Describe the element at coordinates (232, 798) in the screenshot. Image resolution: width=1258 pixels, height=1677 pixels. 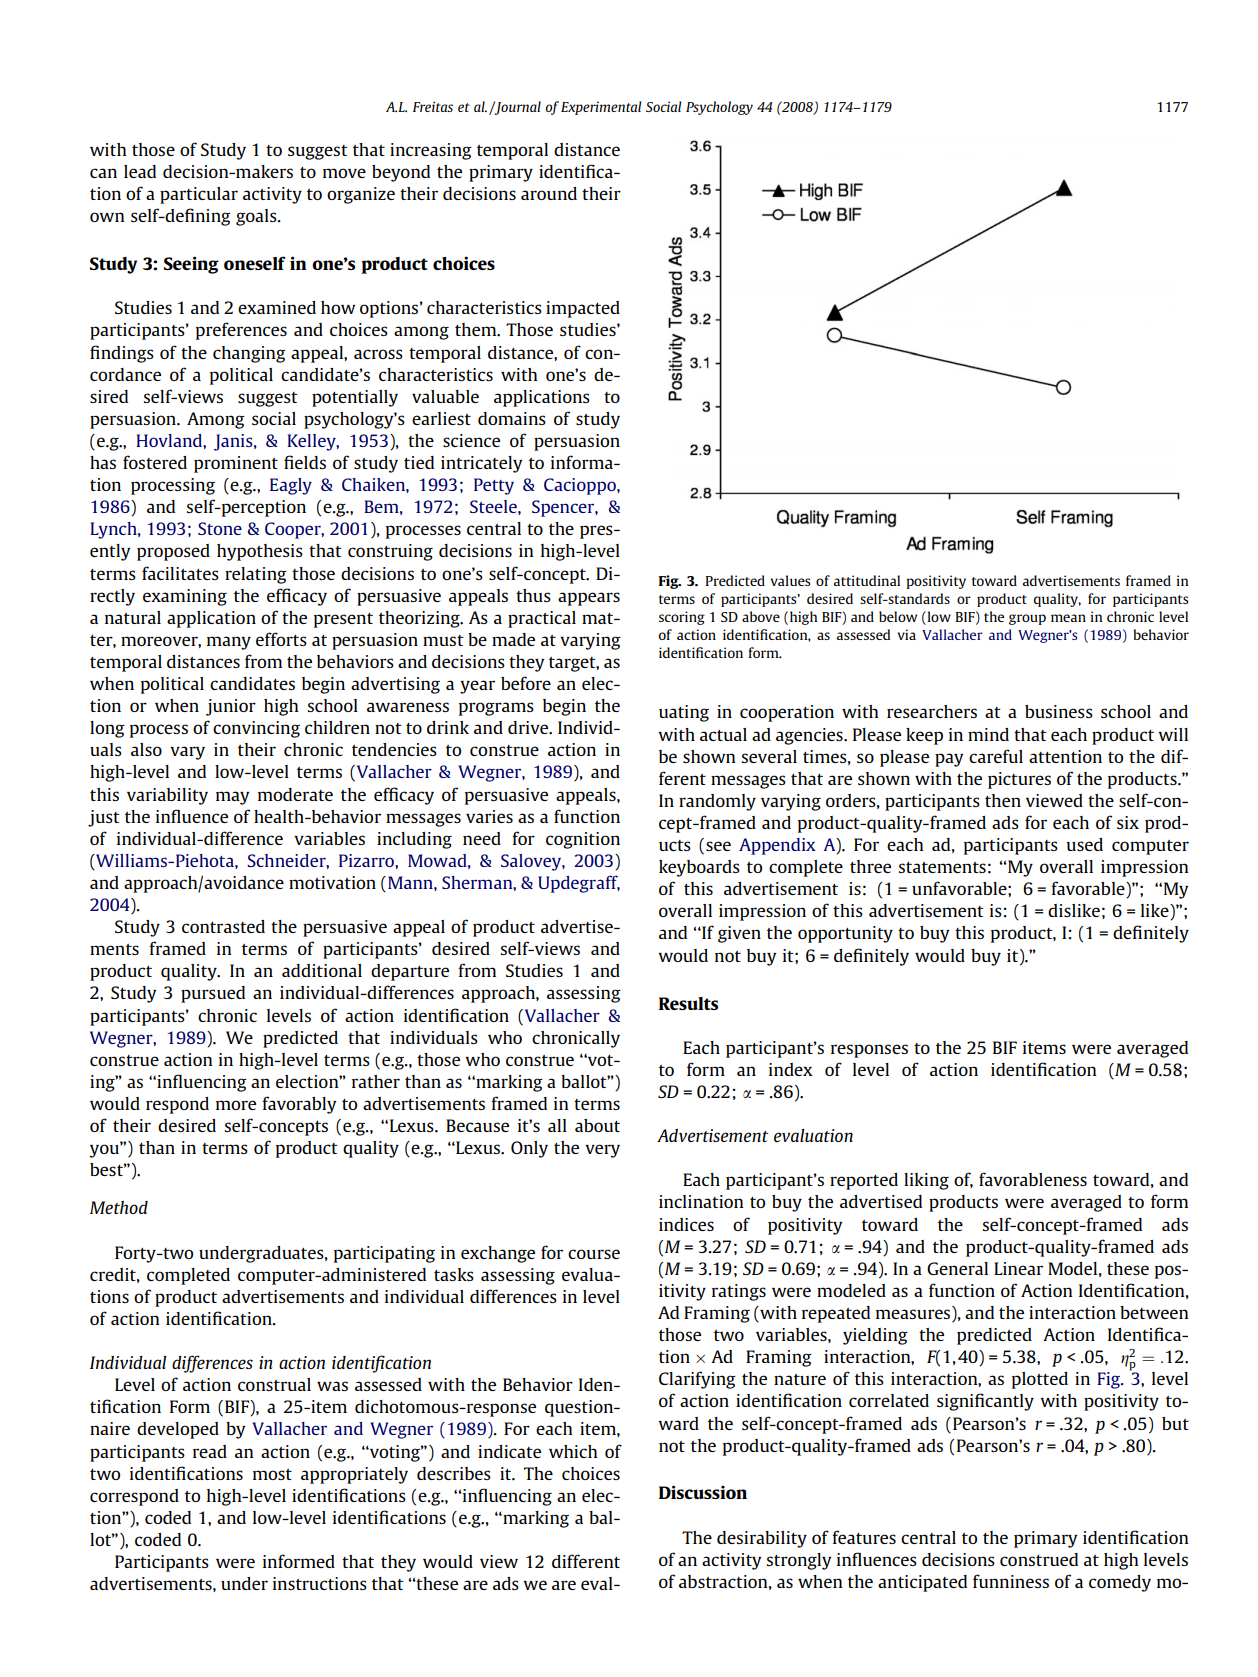
I see `may` at that location.
